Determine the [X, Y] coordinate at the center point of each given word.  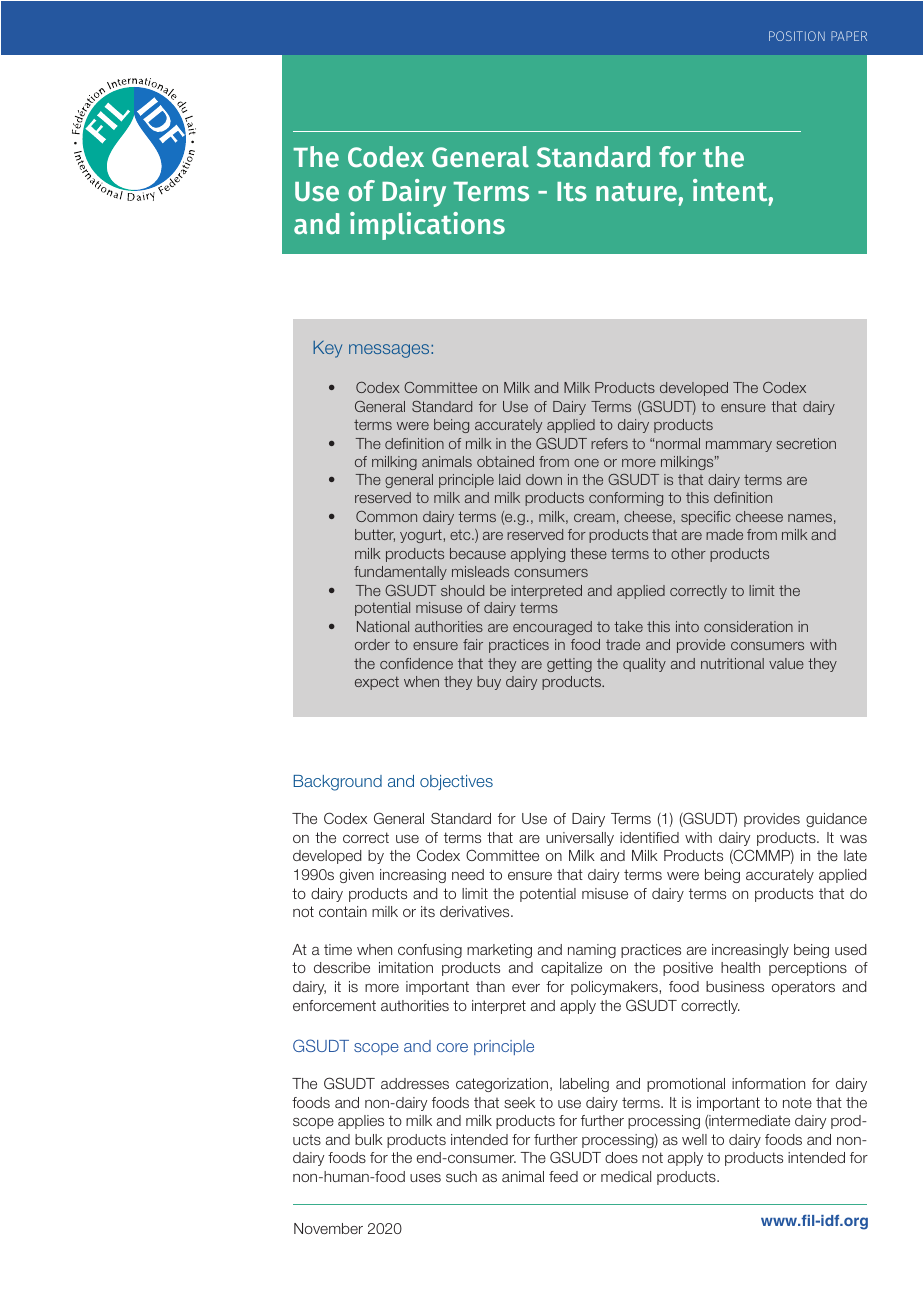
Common [386, 516]
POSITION [797, 36]
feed [563, 1176]
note [797, 1103]
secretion [806, 443]
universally [580, 839]
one [586, 463]
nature [636, 192]
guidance [836, 820]
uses [425, 1177]
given [357, 876]
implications [427, 226]
